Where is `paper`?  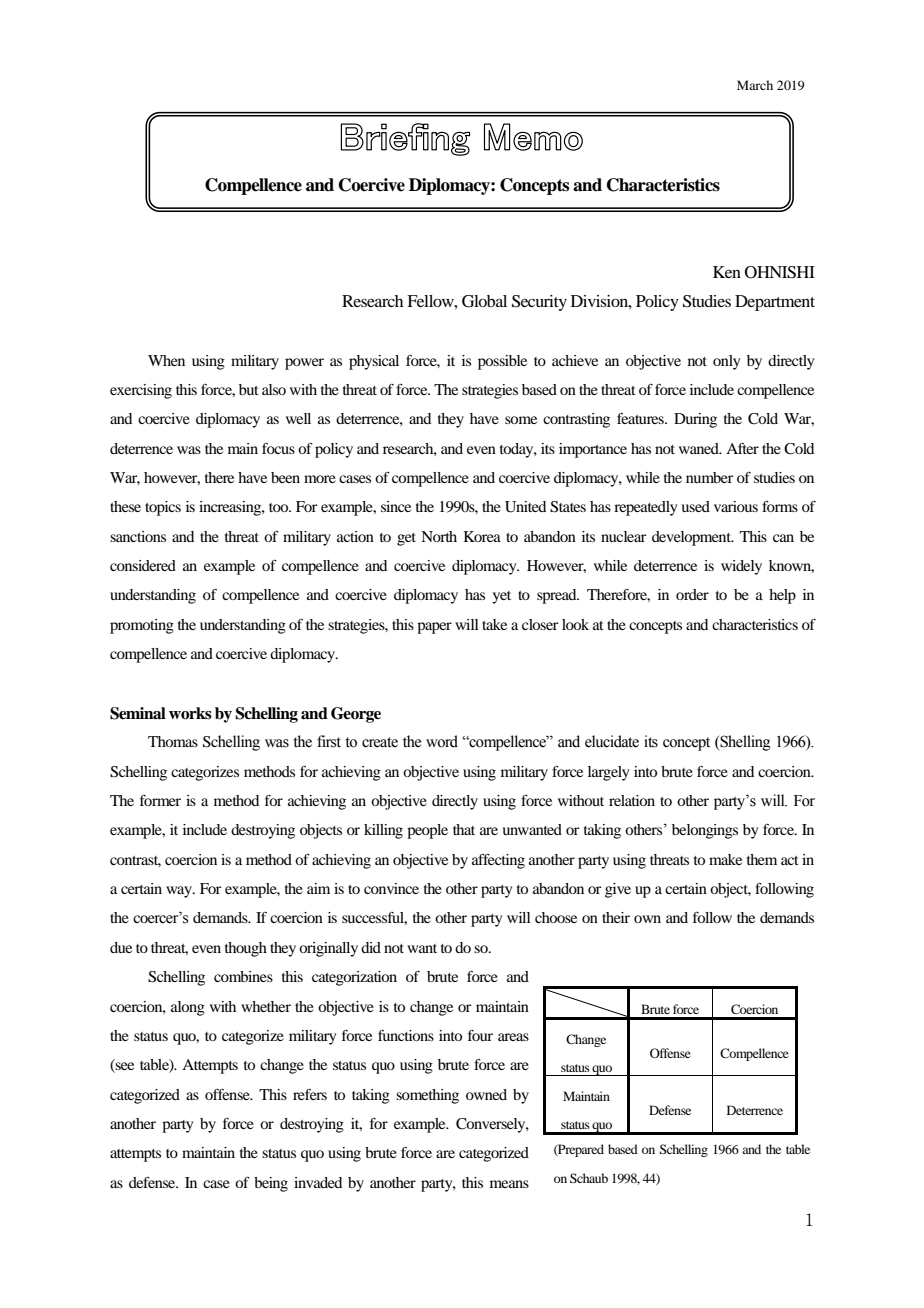 paper is located at coordinates (434, 628).
